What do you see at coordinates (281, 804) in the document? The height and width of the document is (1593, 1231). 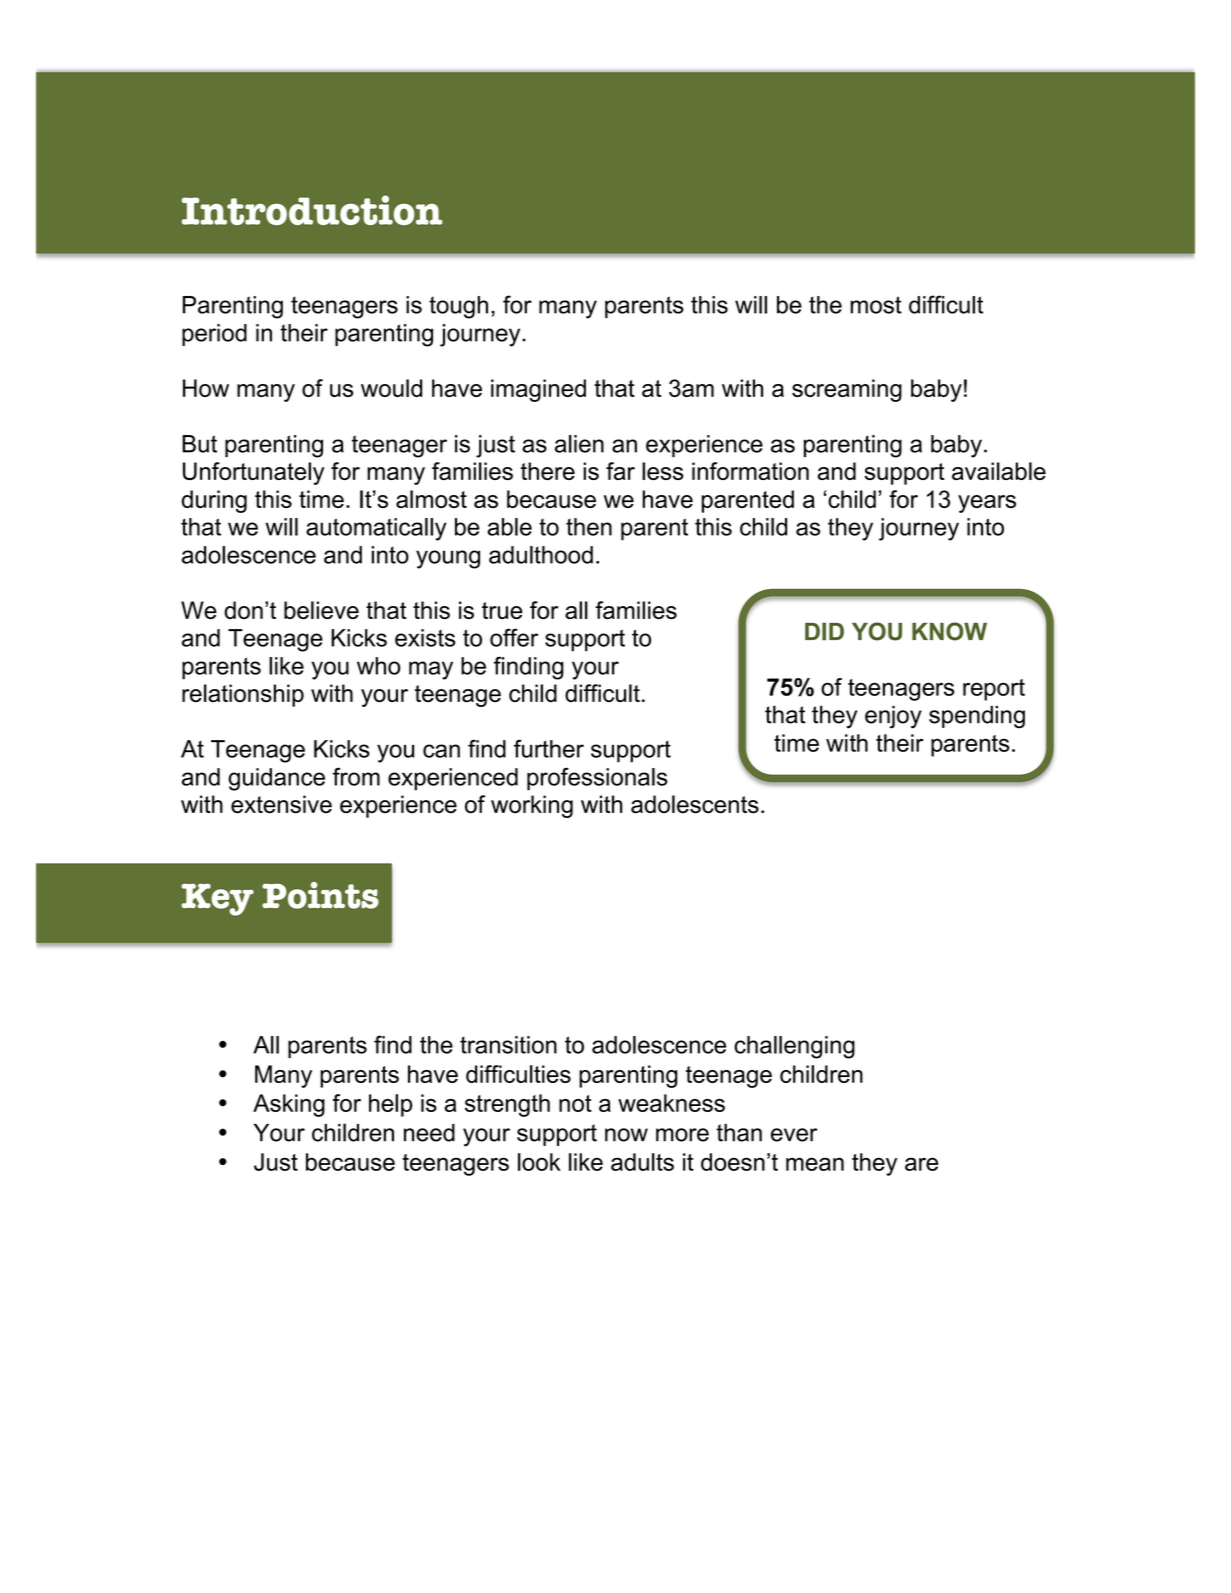 I see `extensive` at bounding box center [281, 804].
